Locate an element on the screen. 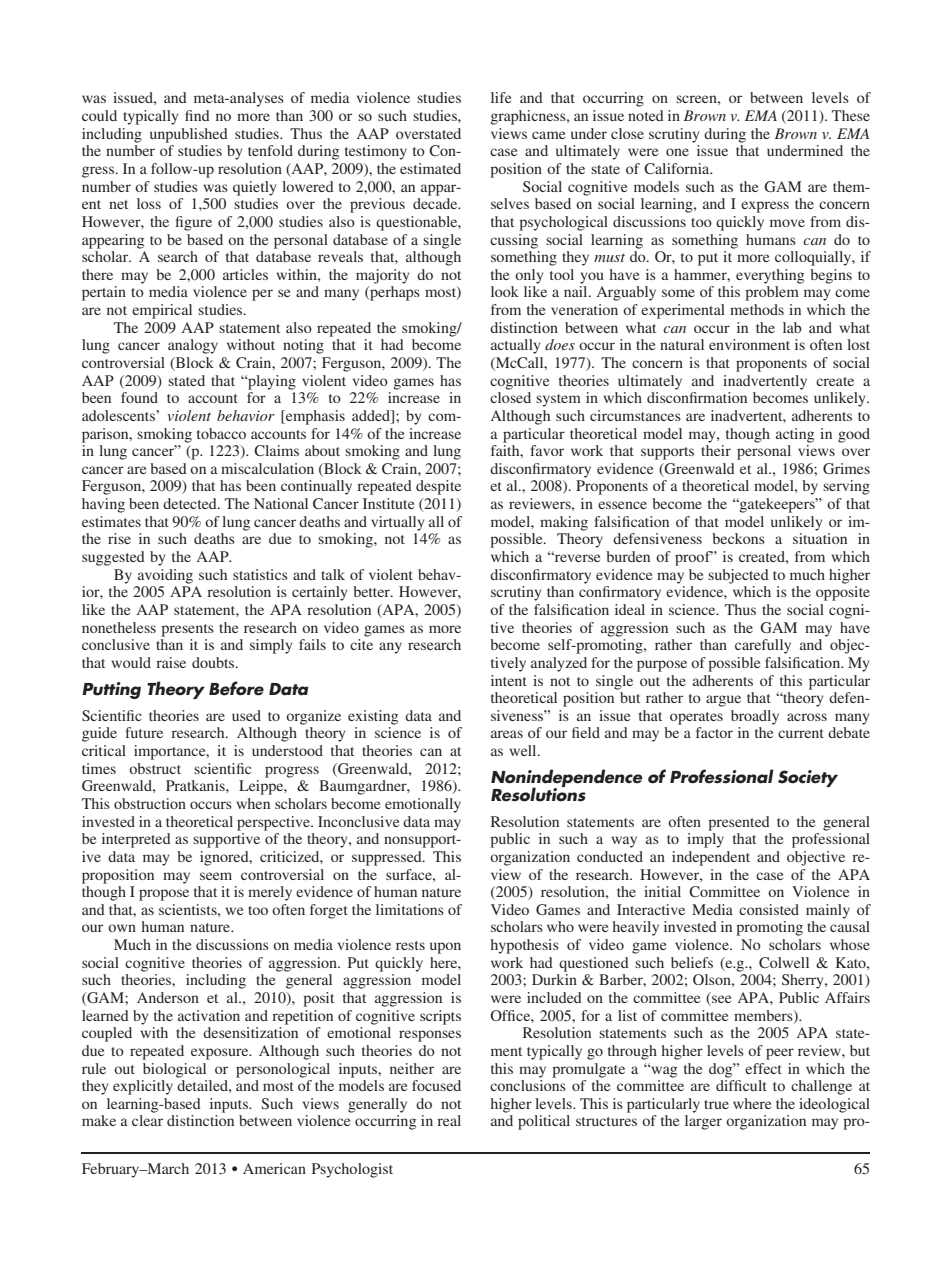 Image resolution: width=952 pixels, height=1270 pixels. areas is located at coordinates (507, 734).
